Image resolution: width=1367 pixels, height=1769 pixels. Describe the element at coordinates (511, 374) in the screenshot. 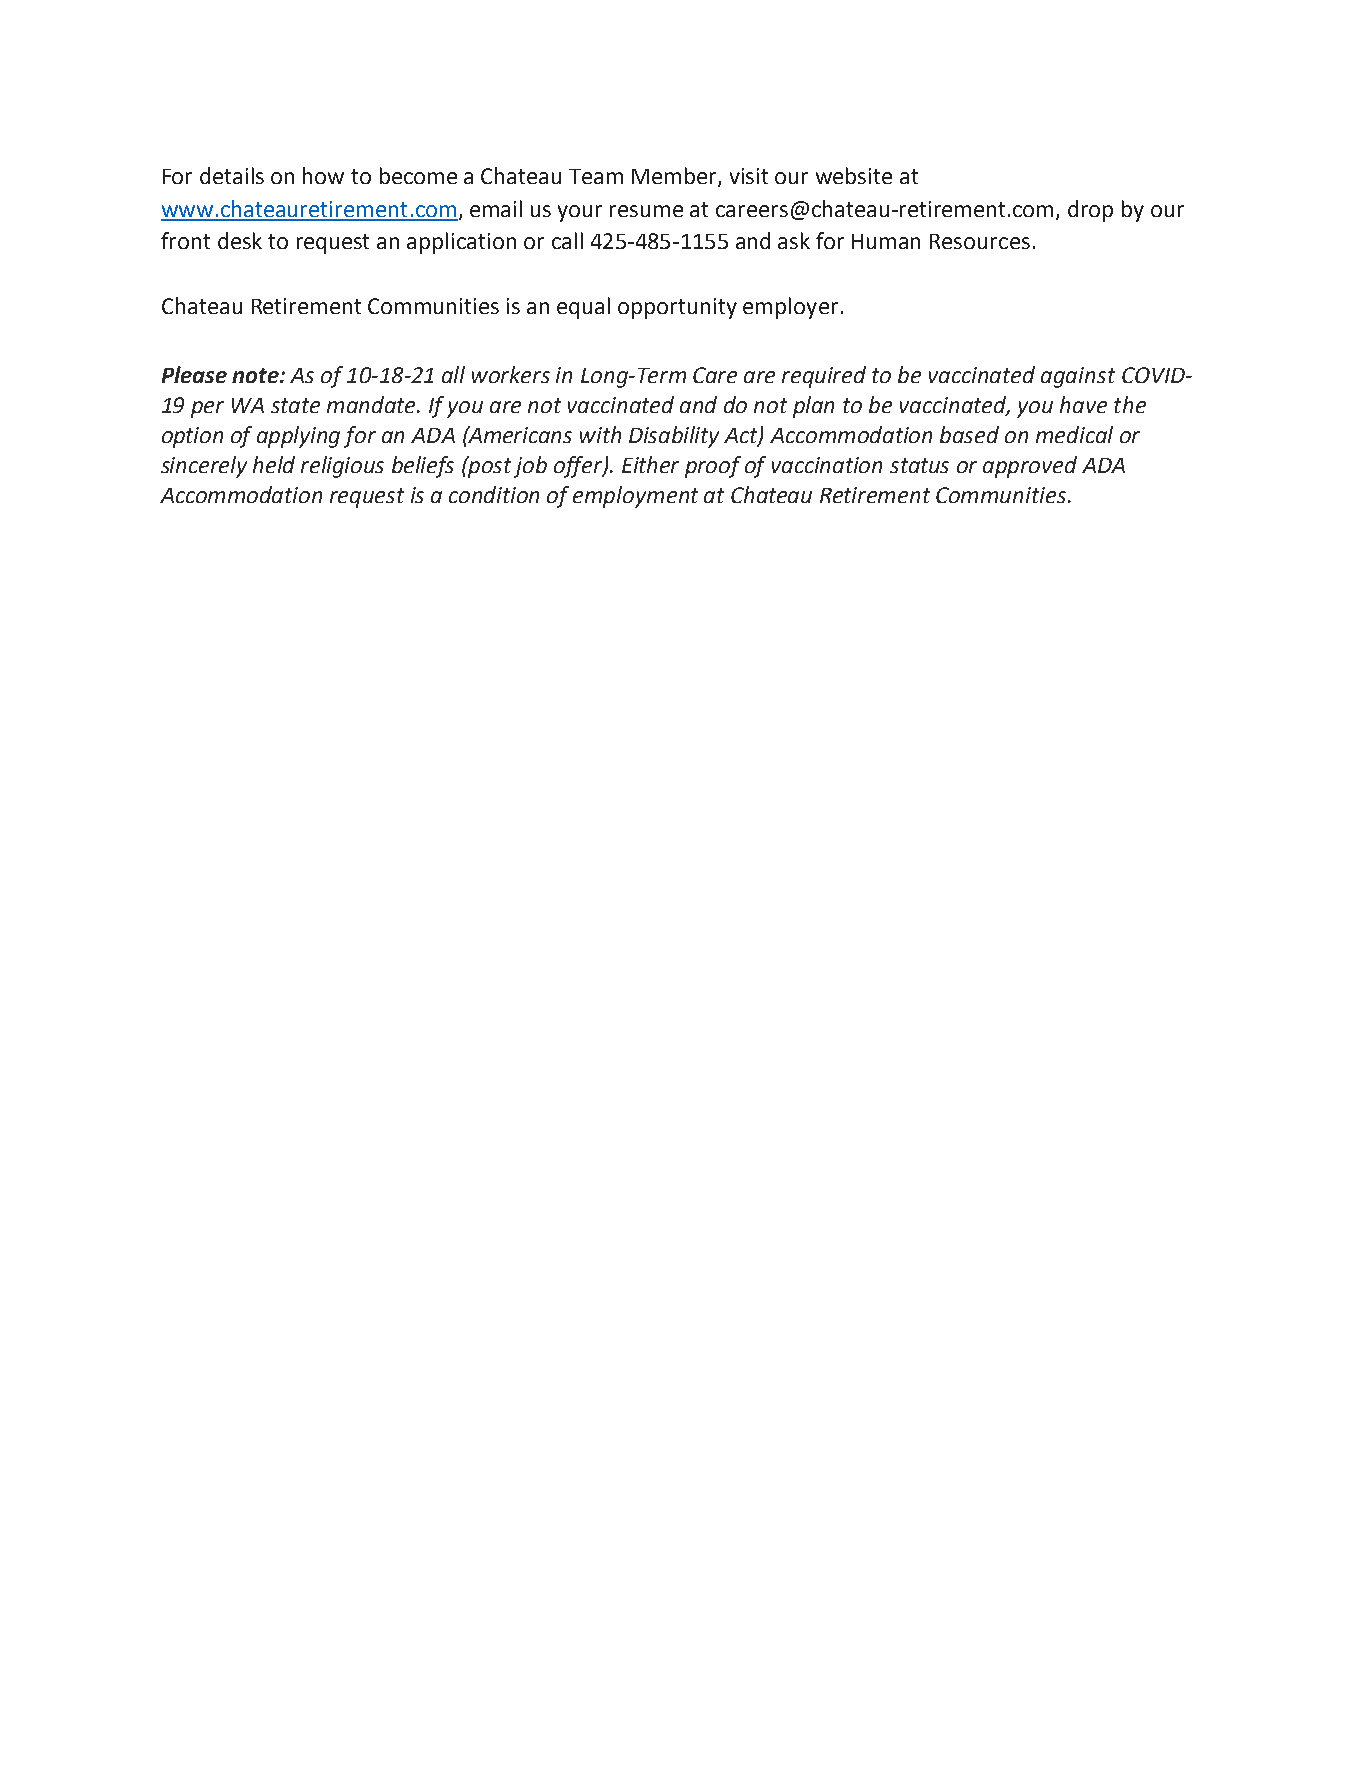

I see `workers` at that location.
